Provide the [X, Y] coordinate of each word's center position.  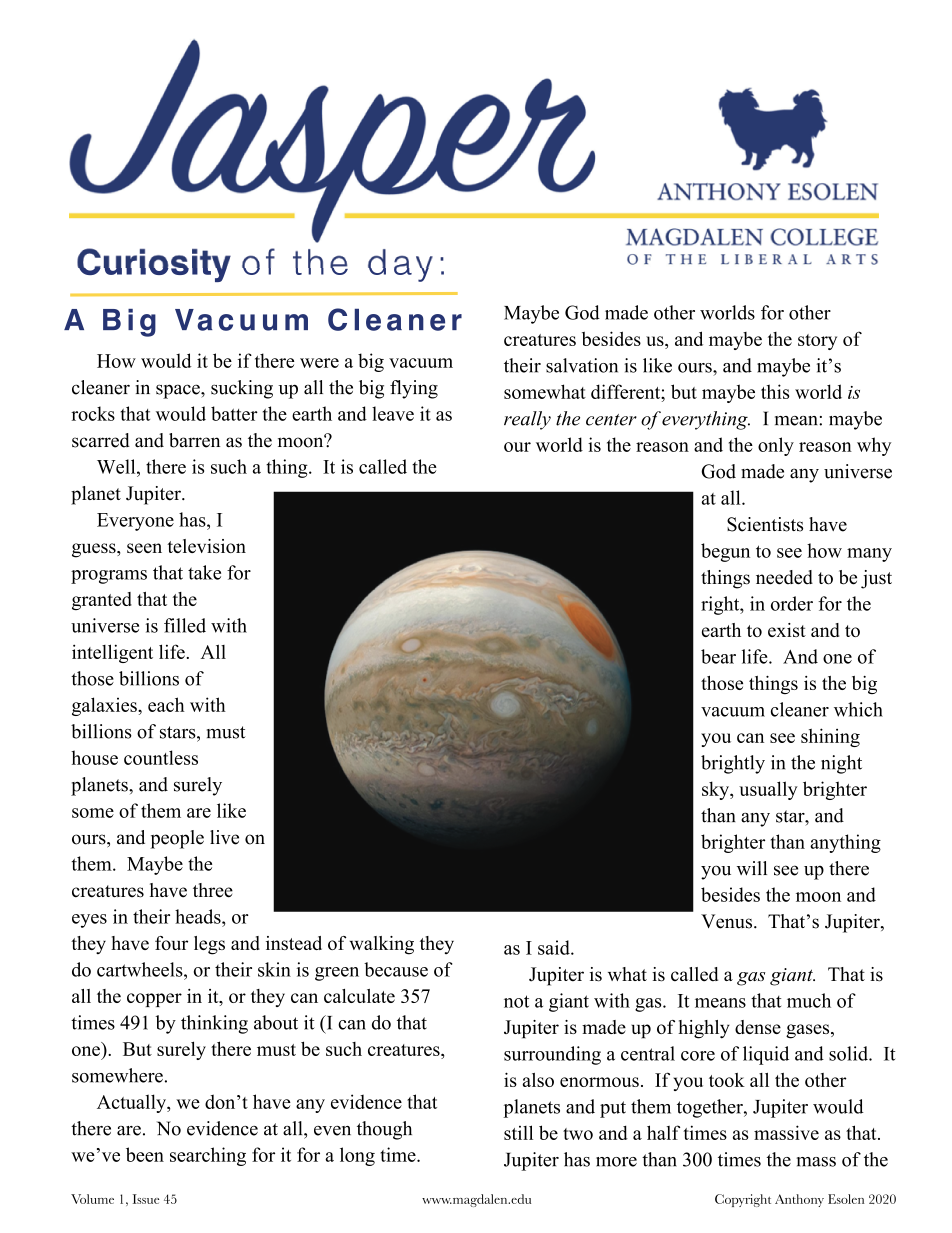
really [527, 420]
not [516, 1001]
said [555, 947]
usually [768, 790]
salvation [582, 365]
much [809, 1000]
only [776, 446]
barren [194, 440]
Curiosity [154, 265]
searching [208, 1156]
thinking [214, 1024]
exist [787, 630]
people [177, 839]
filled [185, 625]
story [817, 342]
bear [718, 656]
